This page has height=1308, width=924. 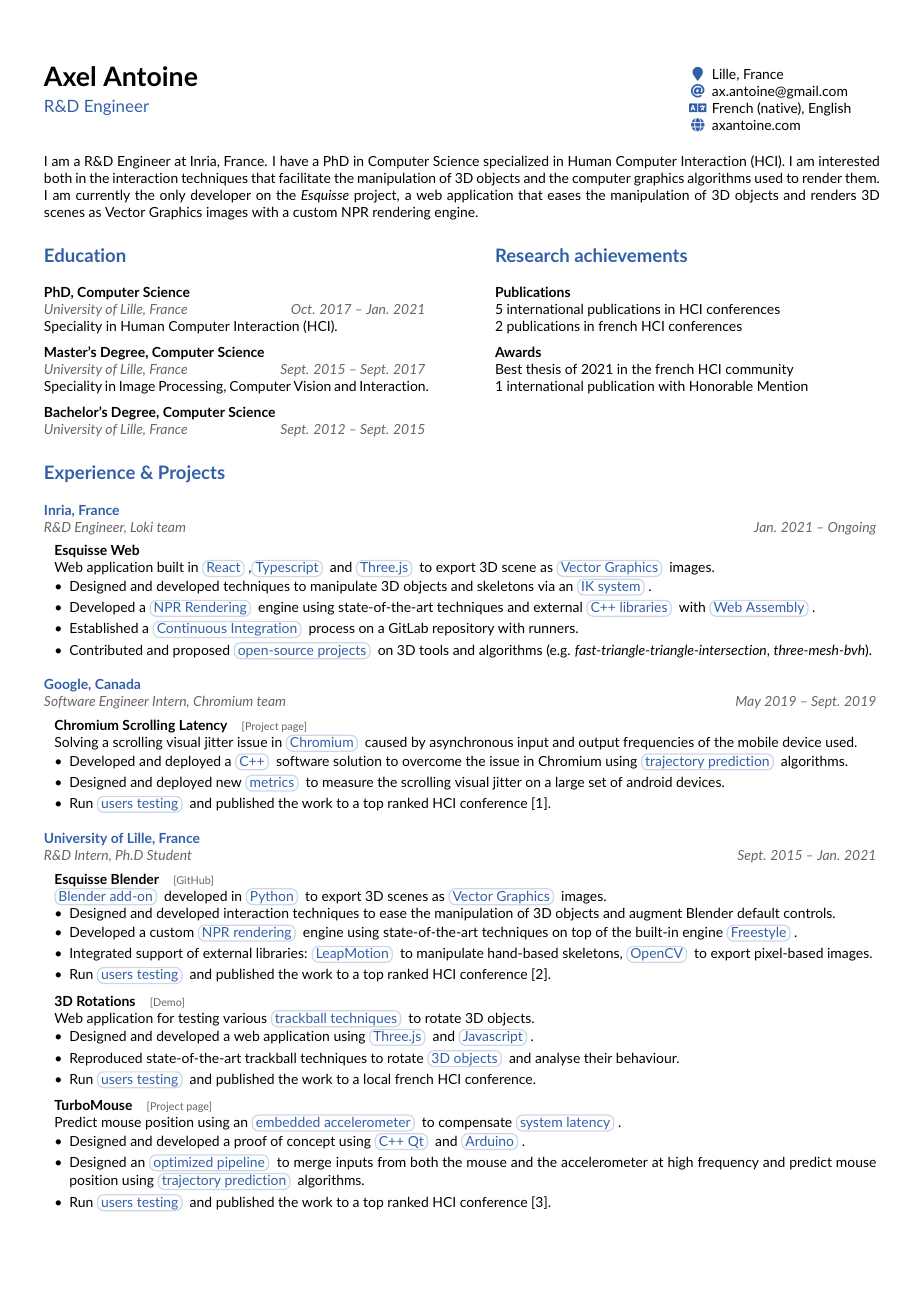 I want to click on repository, so click(x=463, y=629).
